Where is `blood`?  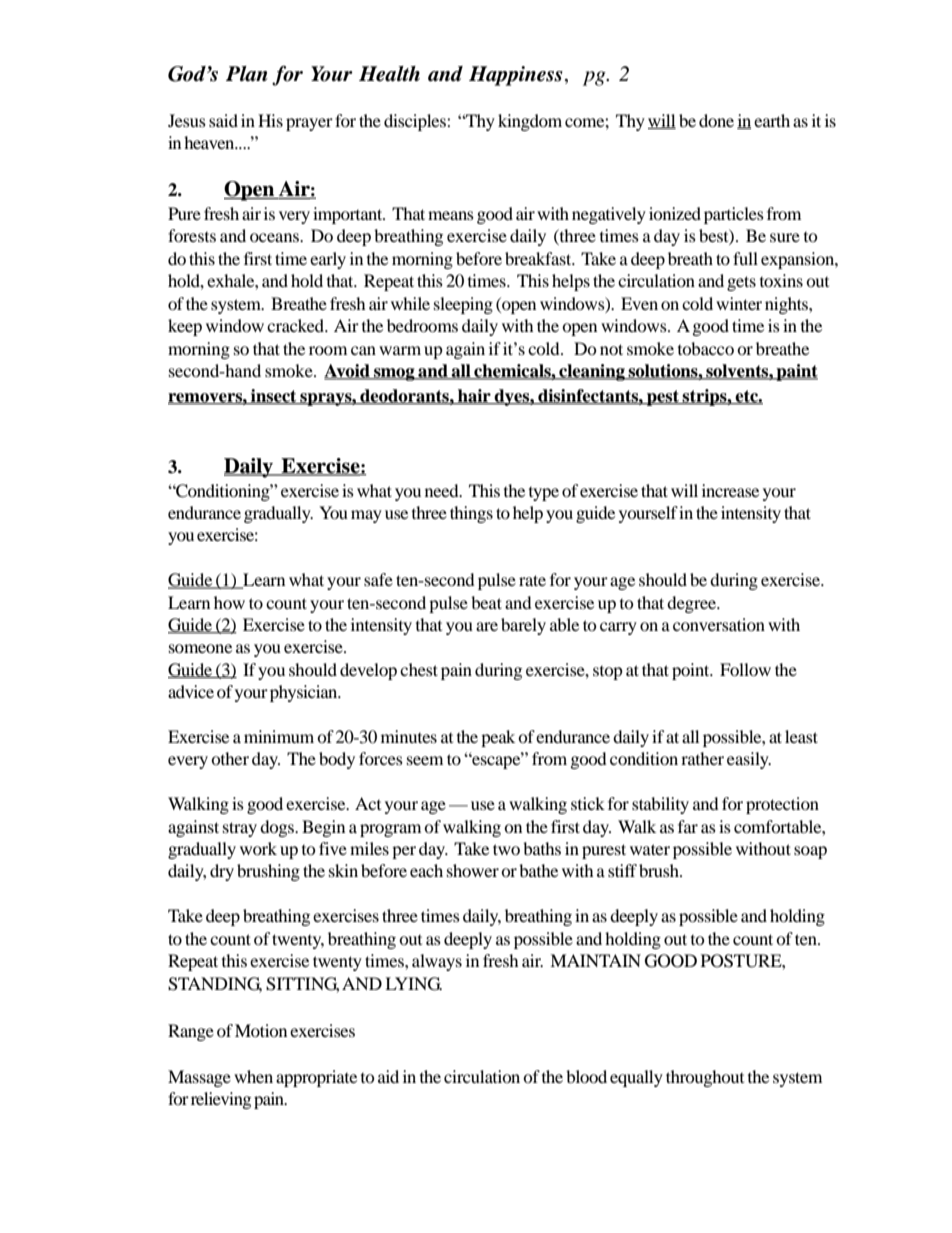
blood is located at coordinates (586, 1076).
